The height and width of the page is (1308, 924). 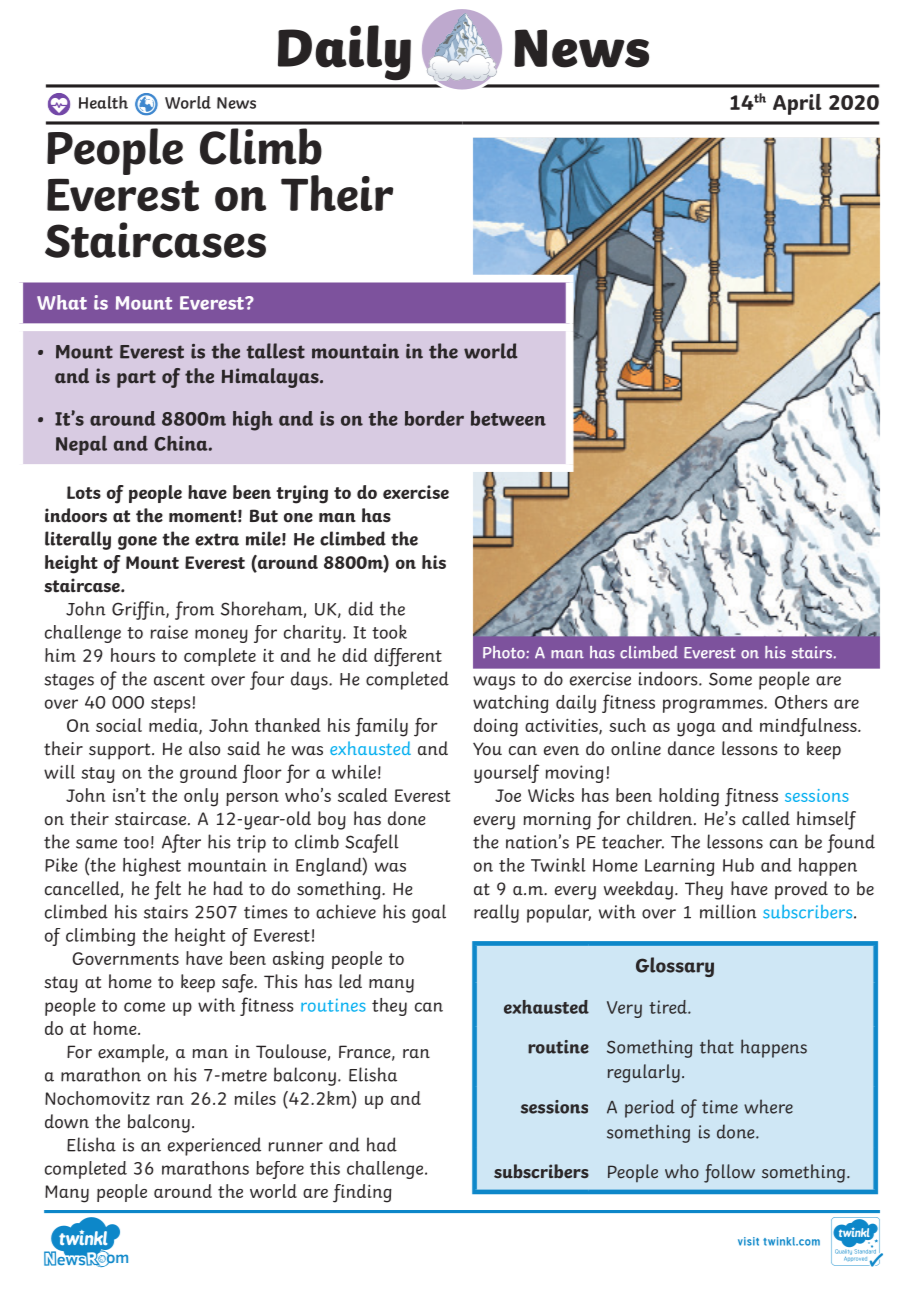 I want to click on Hub, so click(x=738, y=865).
